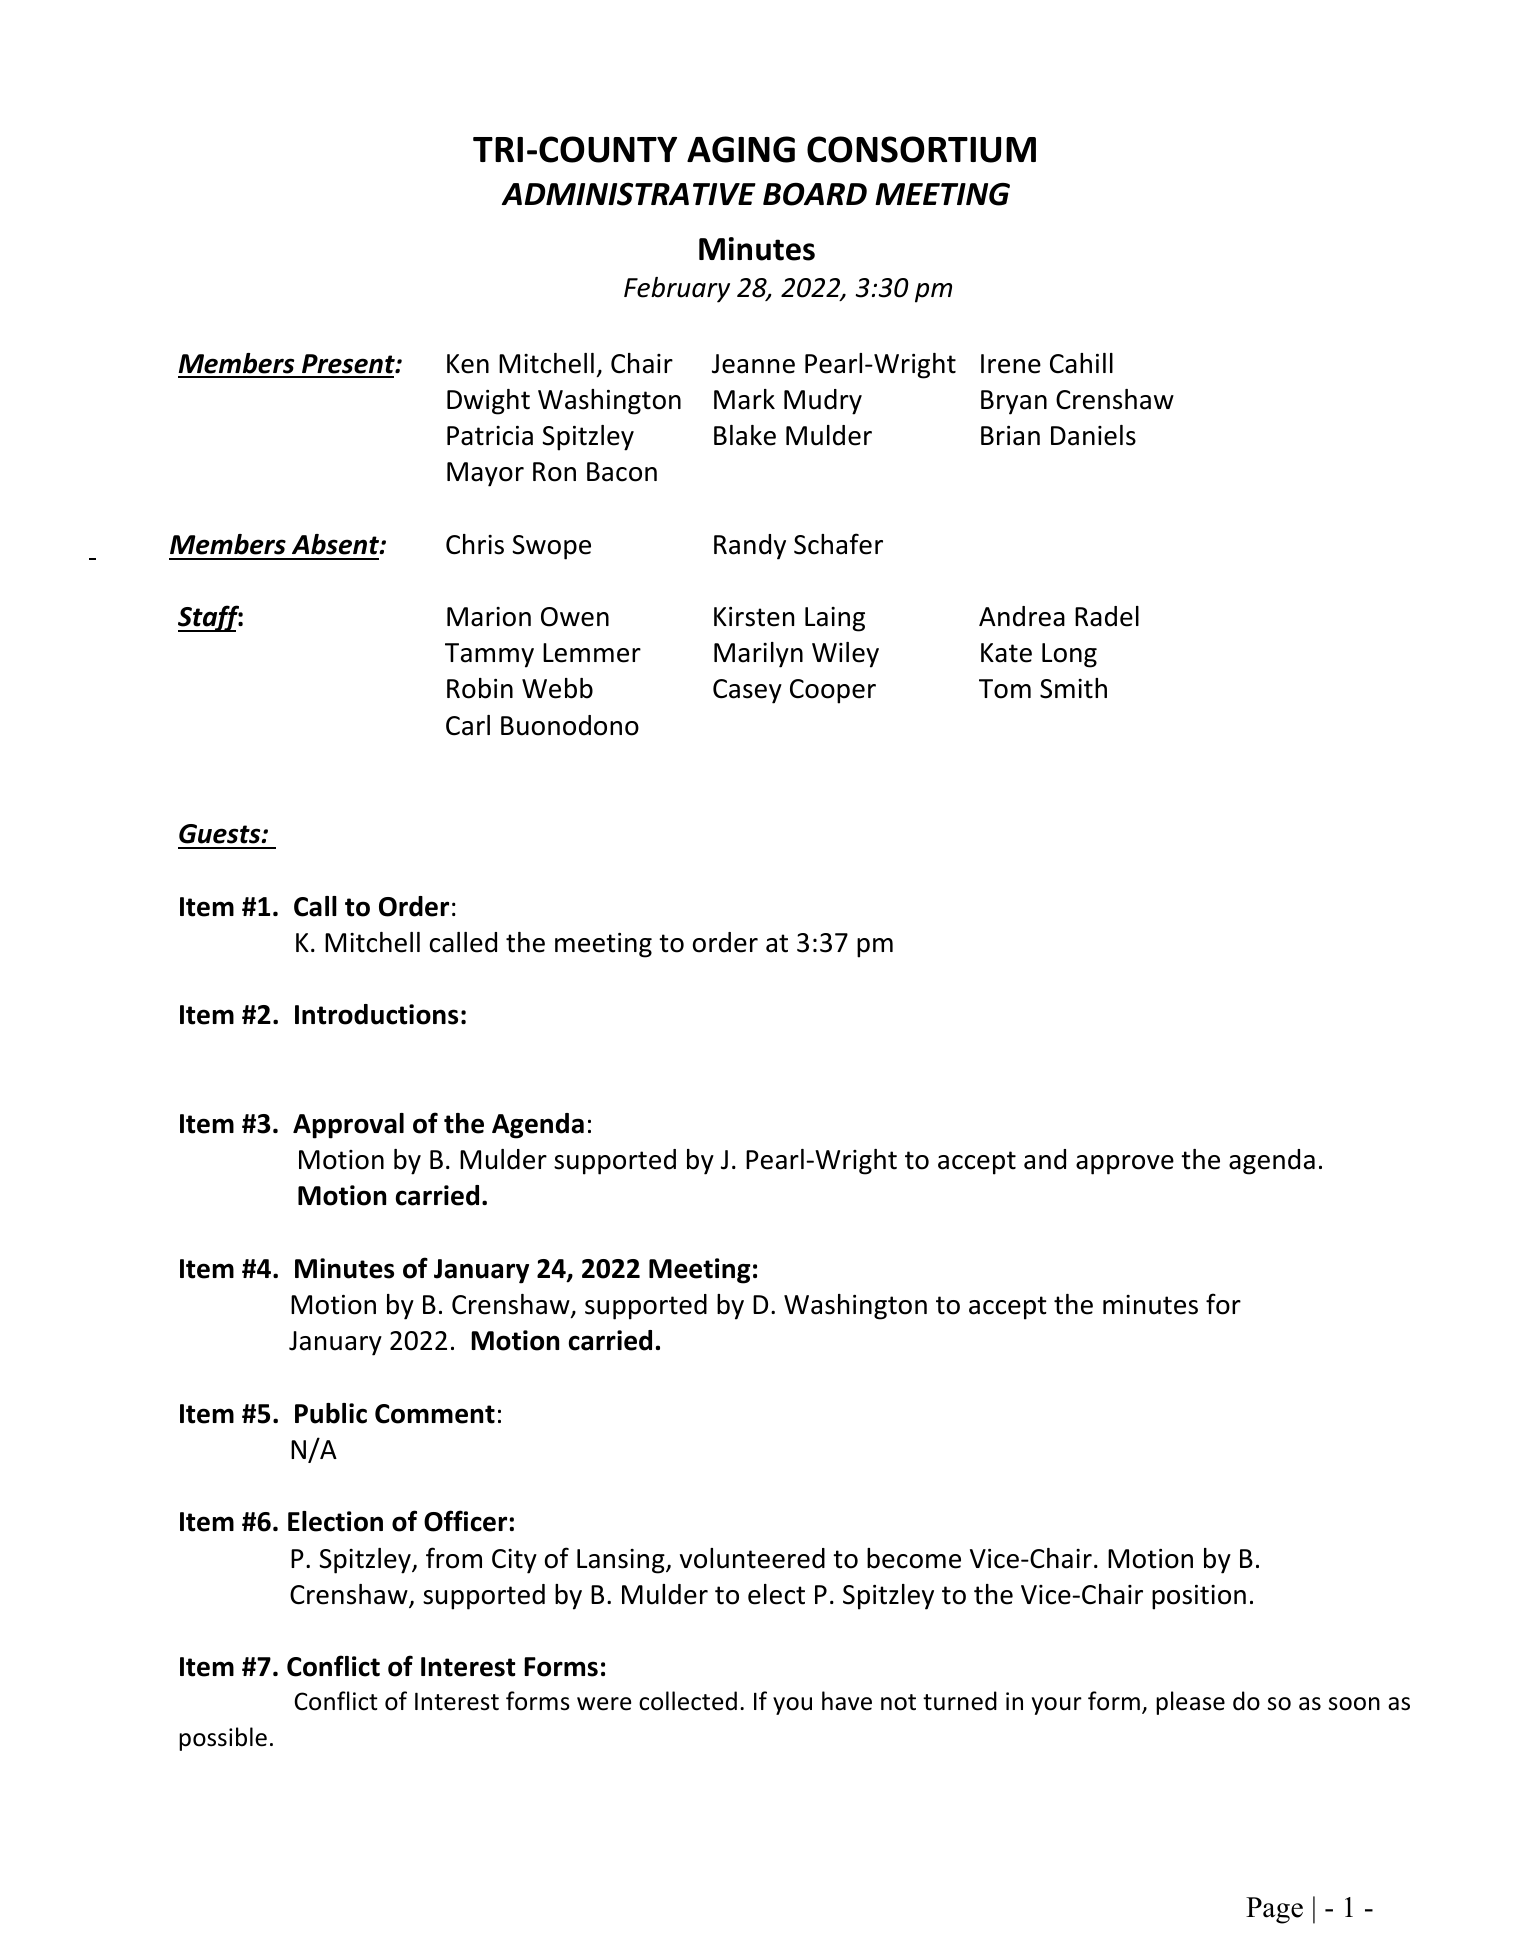 This page has width=1513, height=1958. What do you see at coordinates (223, 1739) in the page?
I see `possible` at bounding box center [223, 1739].
